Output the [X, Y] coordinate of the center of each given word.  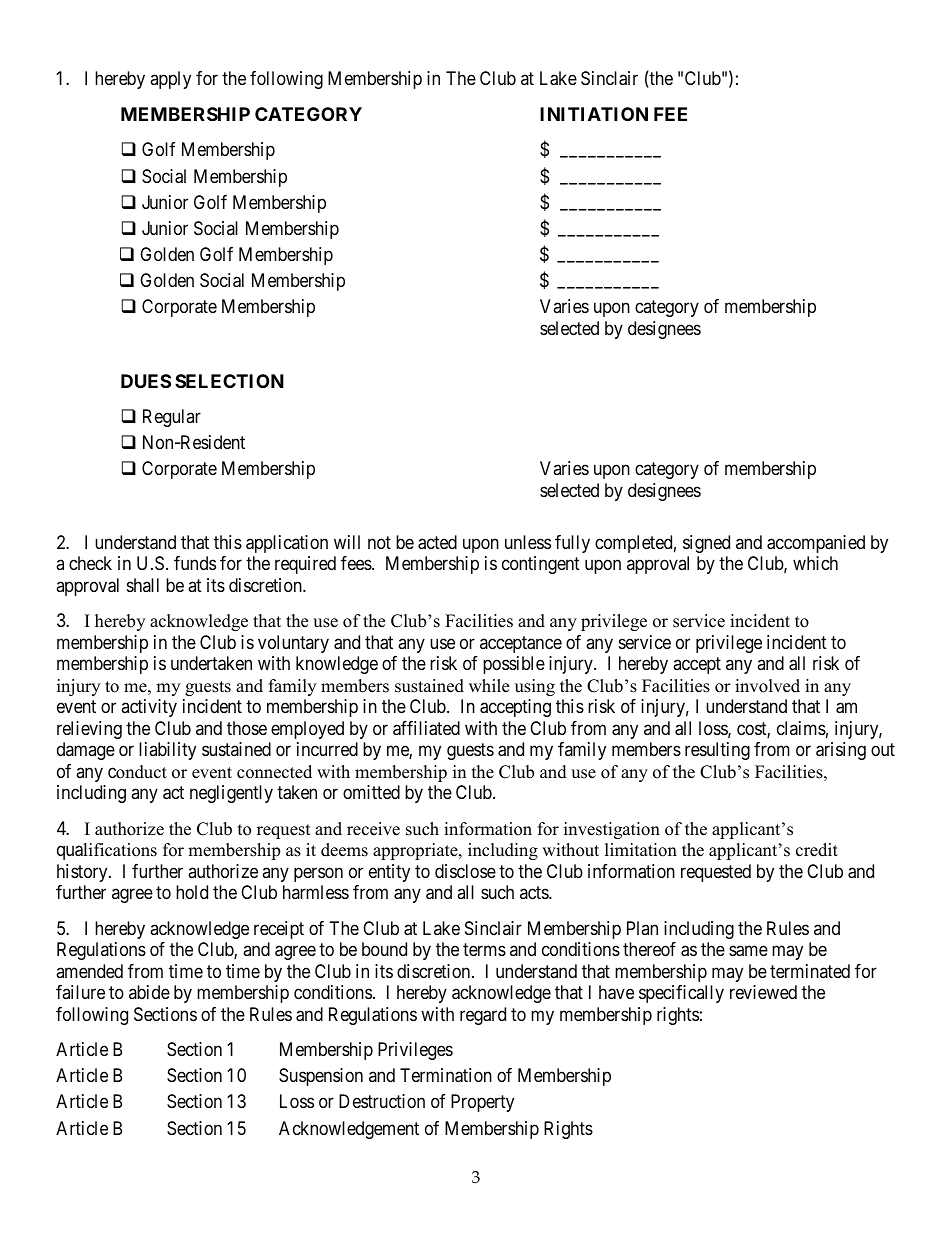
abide [149, 992]
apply [170, 80]
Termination [446, 1075]
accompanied [816, 544]
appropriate [416, 851]
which [815, 563]
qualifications [107, 851]
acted [437, 542]
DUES [146, 381]
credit [817, 850]
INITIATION [594, 114]
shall [143, 585]
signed [706, 544]
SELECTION [229, 381]
